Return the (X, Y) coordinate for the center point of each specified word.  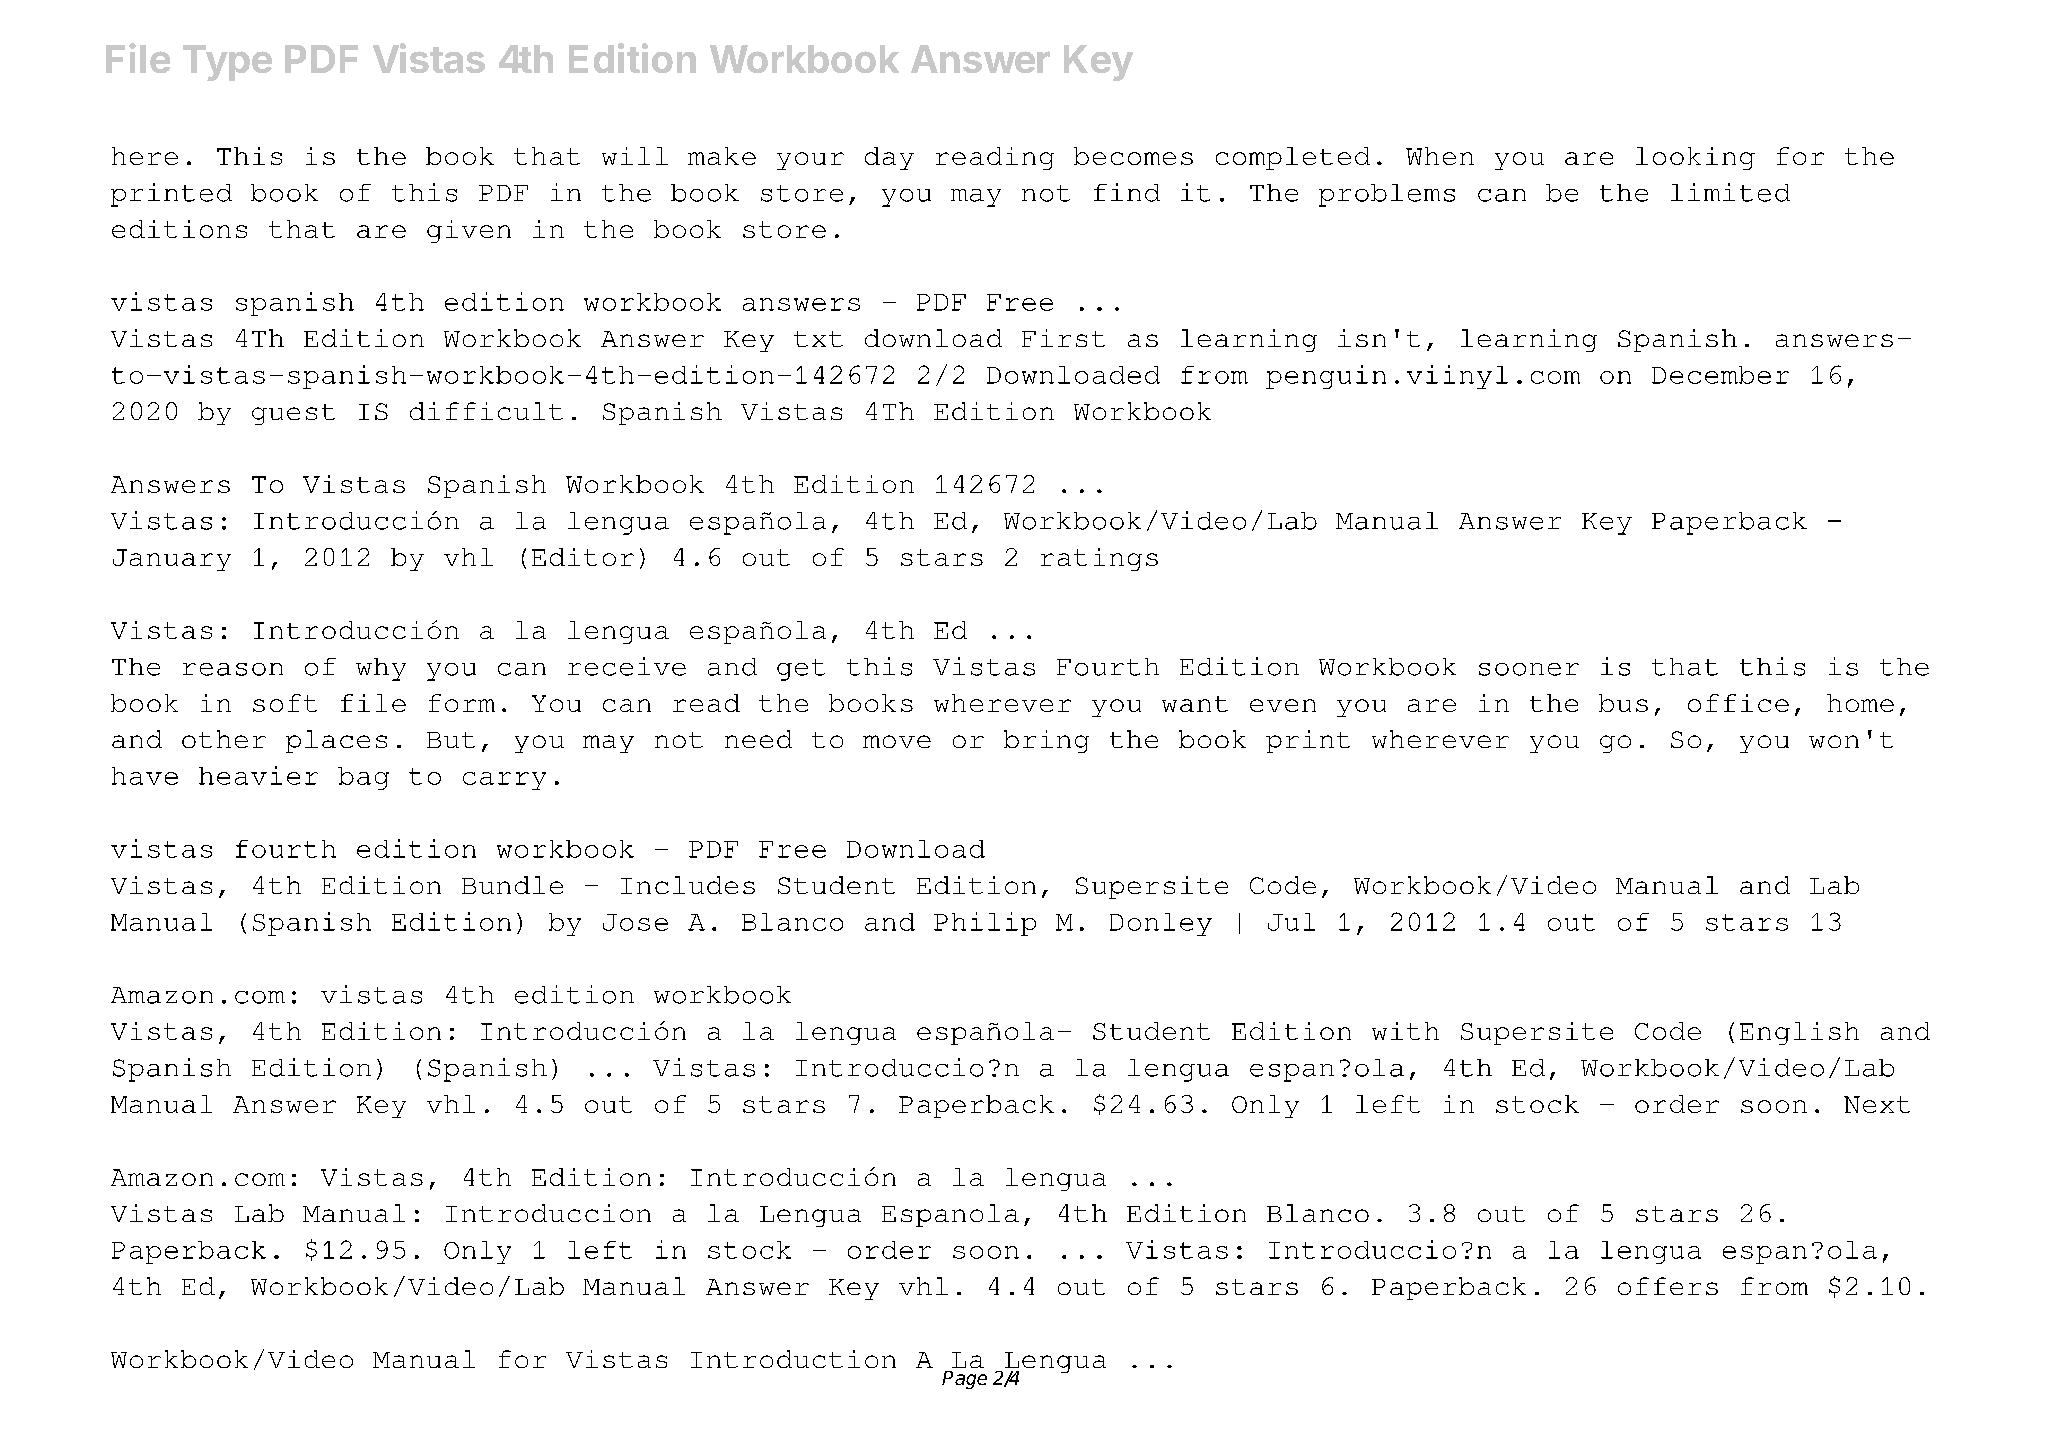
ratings (1099, 559)
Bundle (512, 885)
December (1720, 375)
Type (227, 63)
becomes (1133, 156)
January (172, 560)
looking (1695, 158)
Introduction (793, 1359)
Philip (985, 924)
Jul (1291, 922)
